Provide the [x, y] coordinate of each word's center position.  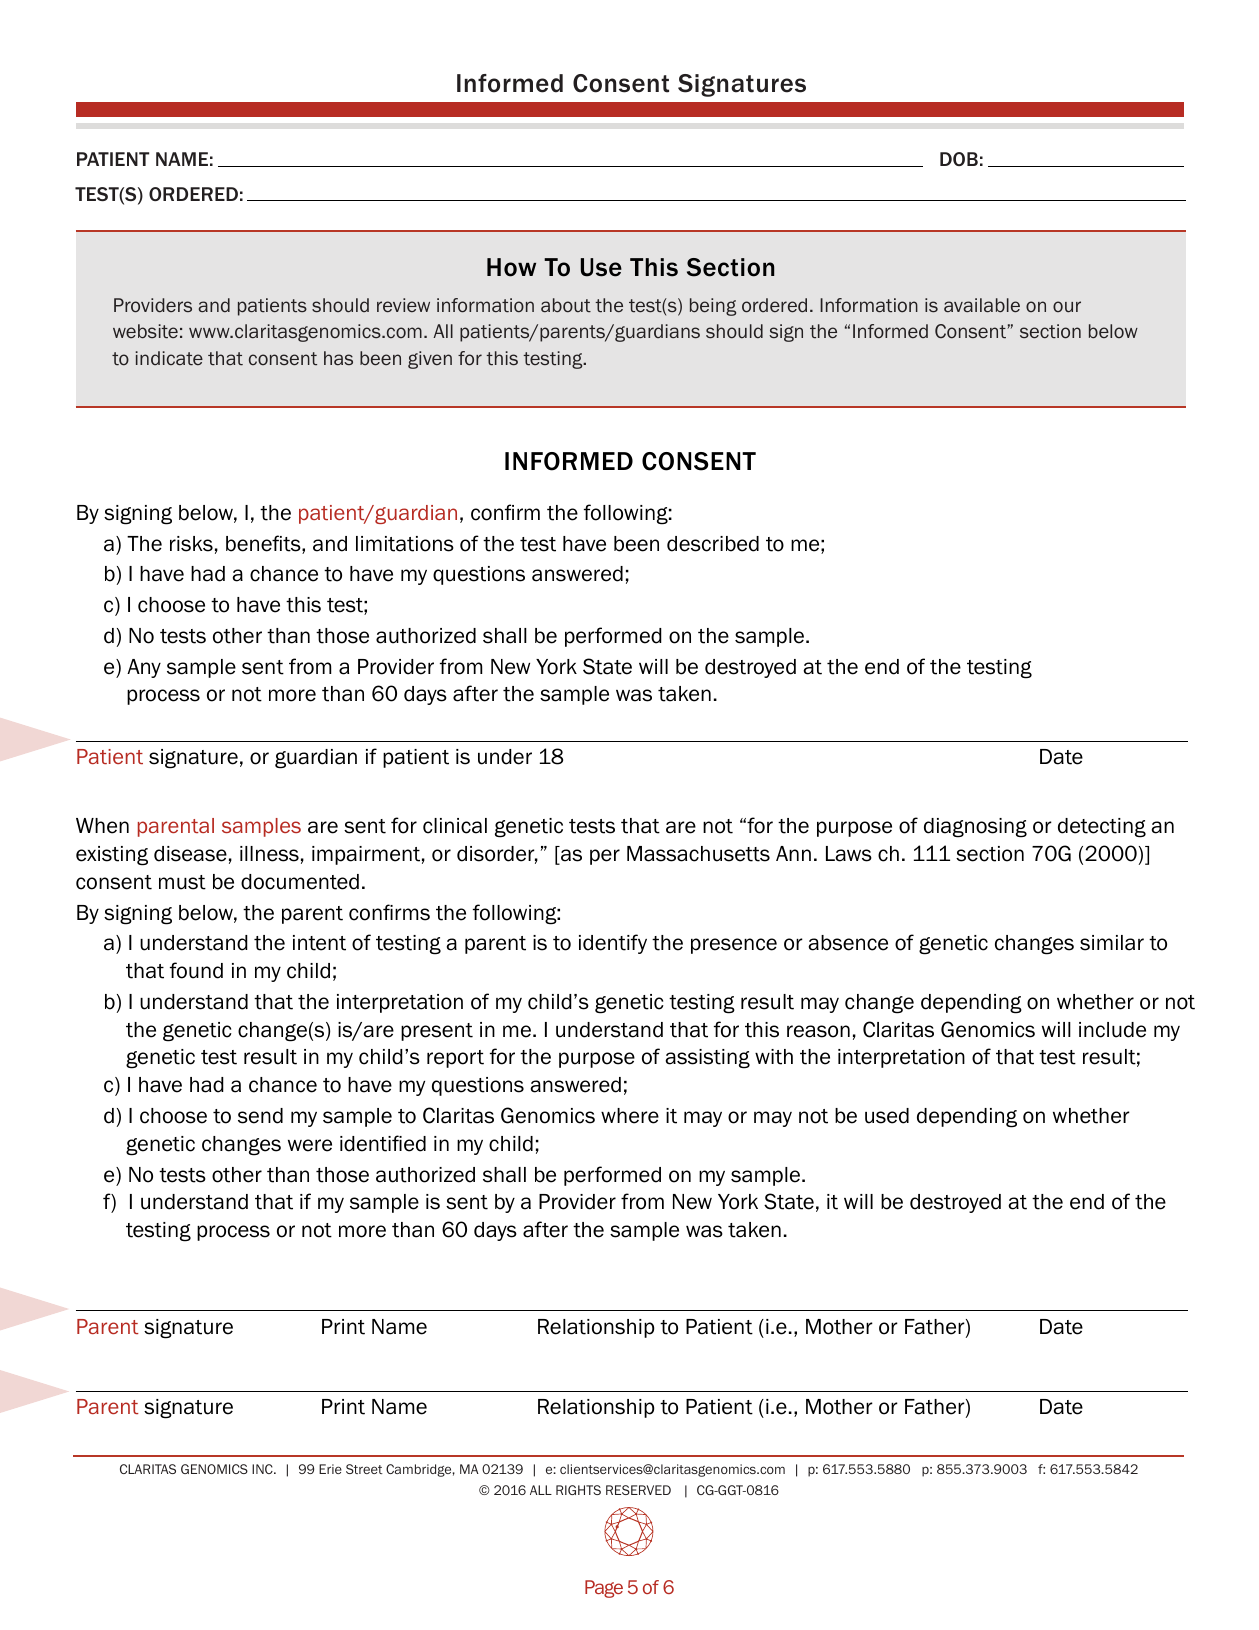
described [713, 544]
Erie [330, 1469]
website [145, 331]
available [982, 305]
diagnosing [975, 828]
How [511, 267]
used [887, 1116]
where [630, 1116]
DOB [959, 159]
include [1112, 1030]
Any [144, 668]
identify [613, 944]
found [196, 970]
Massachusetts [698, 854]
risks [191, 544]
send [260, 1116]
